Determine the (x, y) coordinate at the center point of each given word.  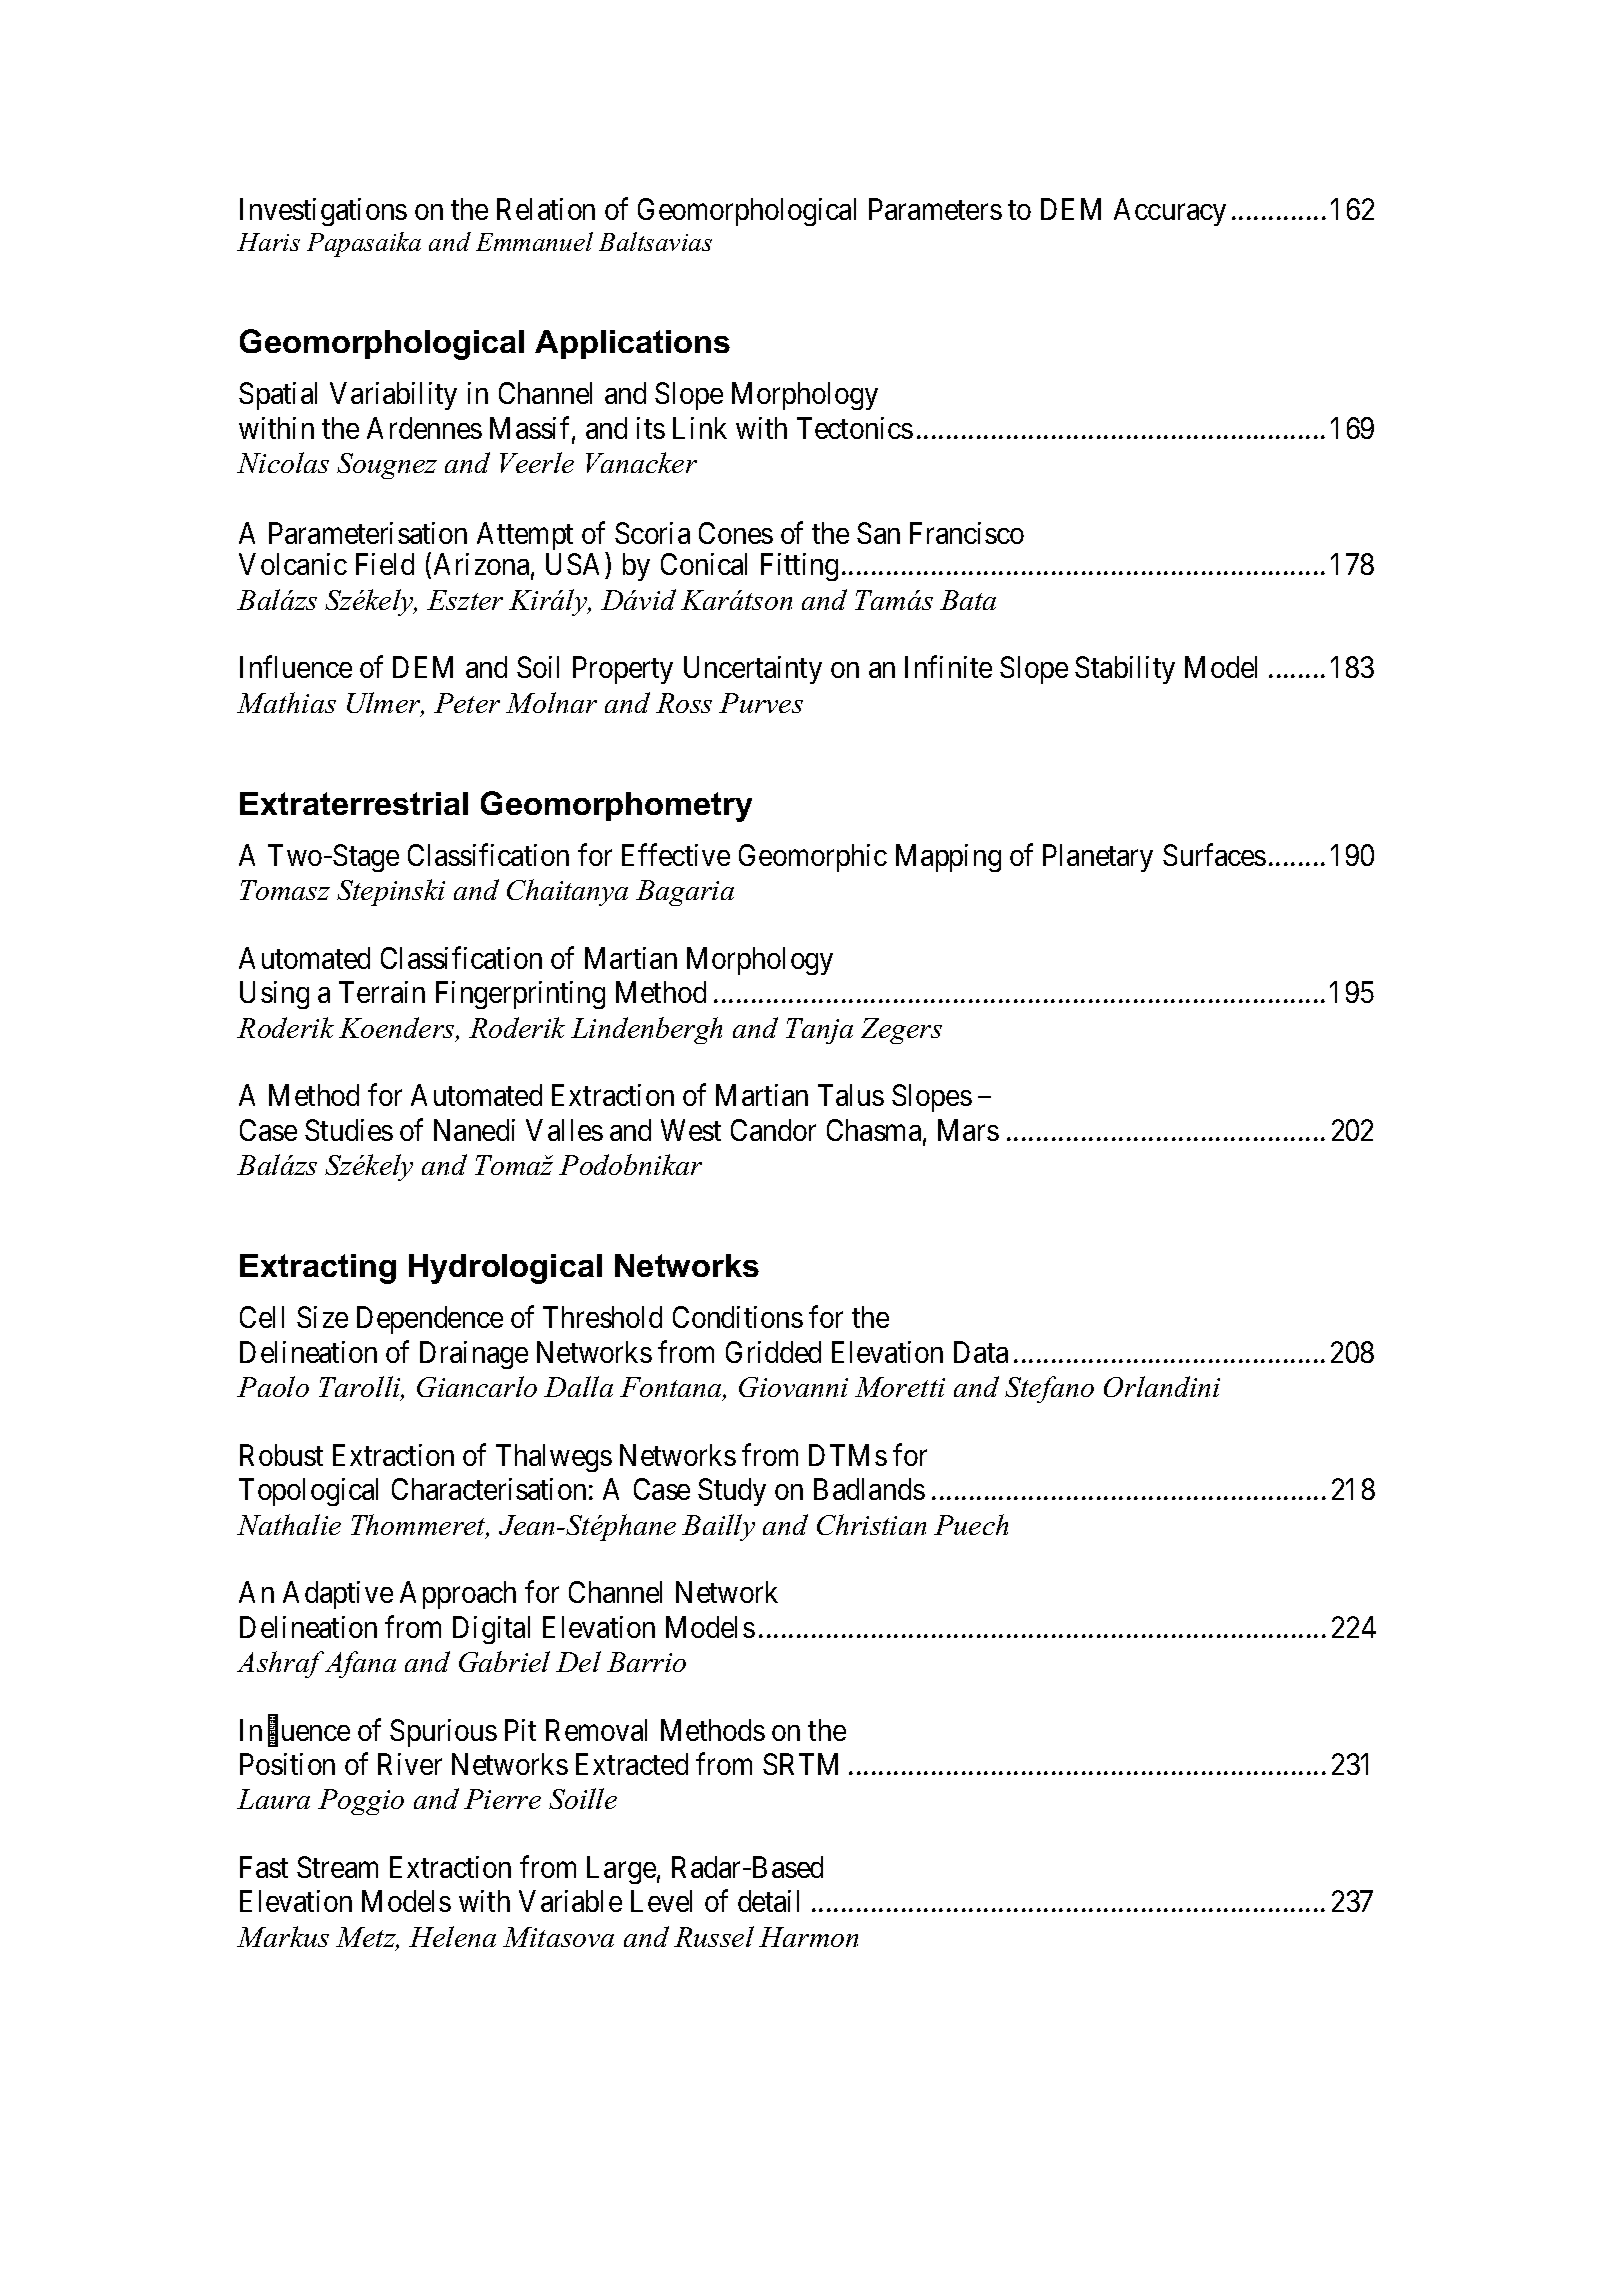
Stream (337, 1867)
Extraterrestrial (354, 803)
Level (661, 1901)
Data (981, 1352)
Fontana (672, 1388)
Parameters (935, 209)
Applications (632, 344)
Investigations (323, 212)
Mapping (948, 858)
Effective (676, 854)
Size (322, 1317)
